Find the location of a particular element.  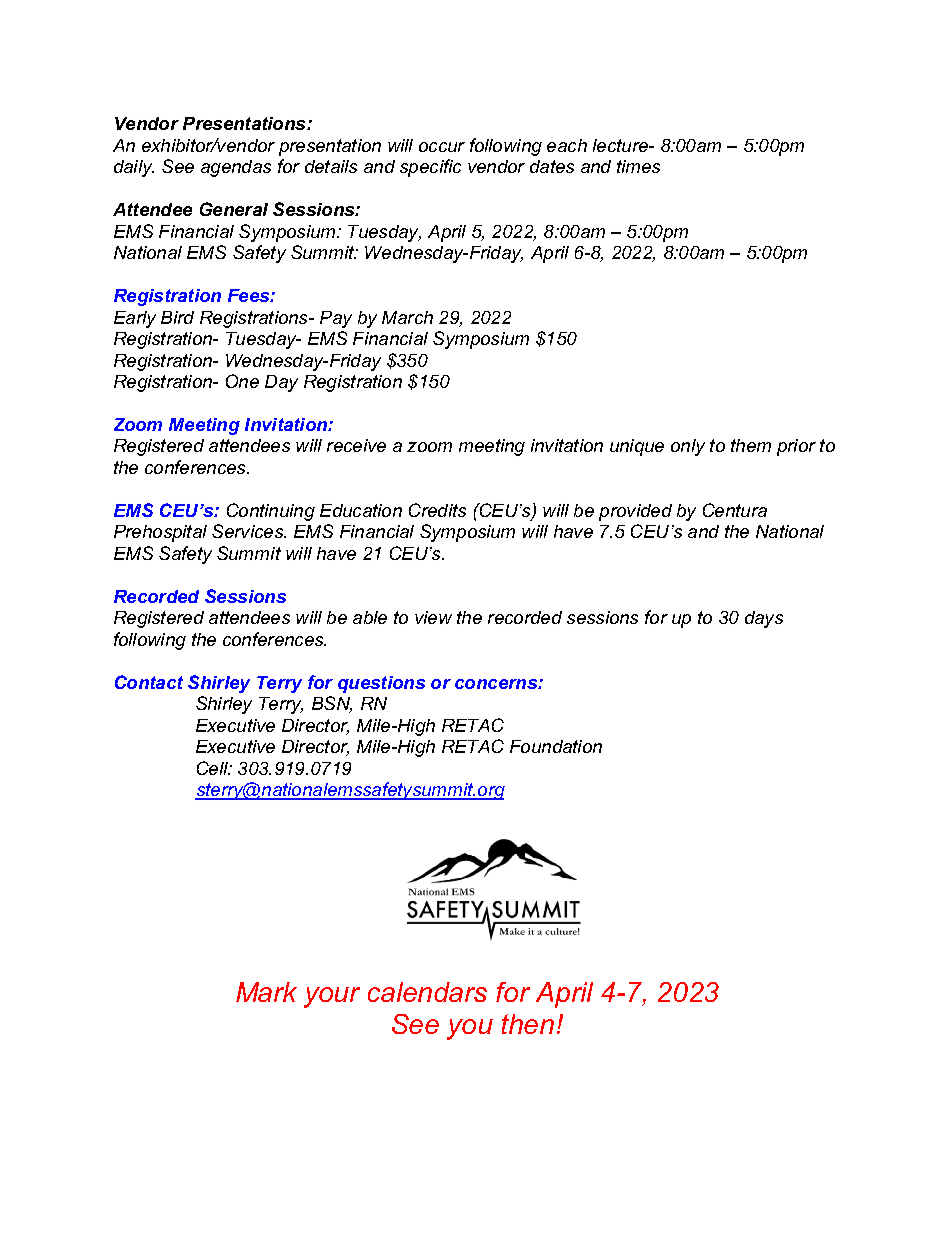

then is located at coordinates (528, 1024).
